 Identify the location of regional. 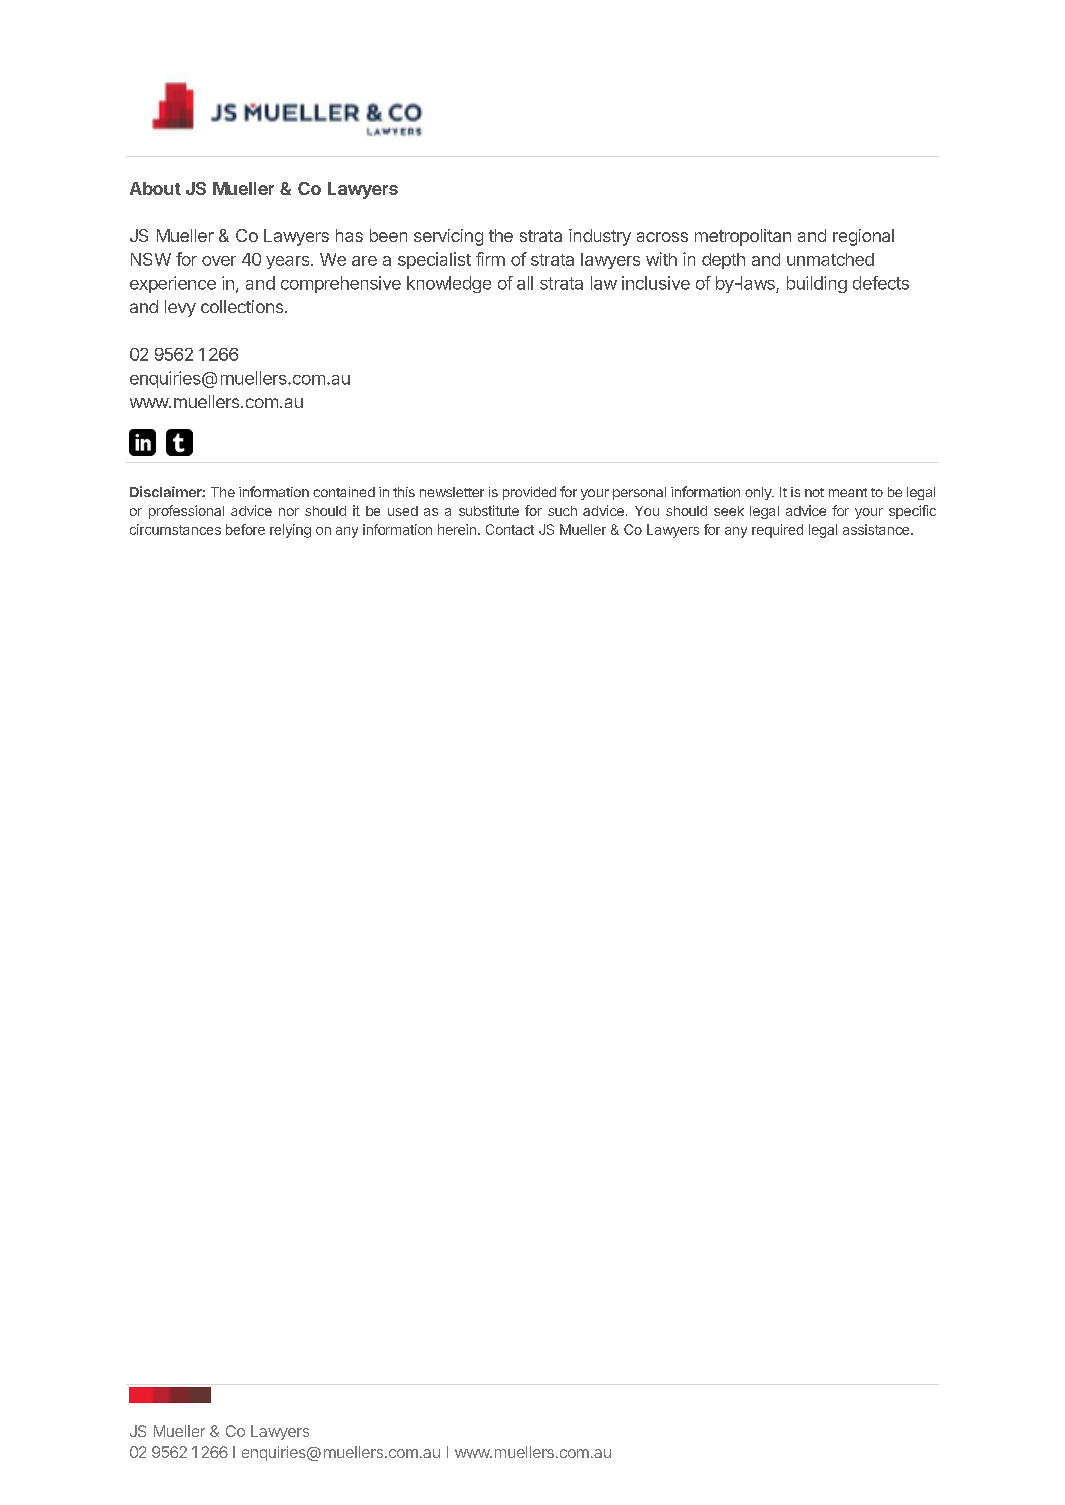
(863, 237).
